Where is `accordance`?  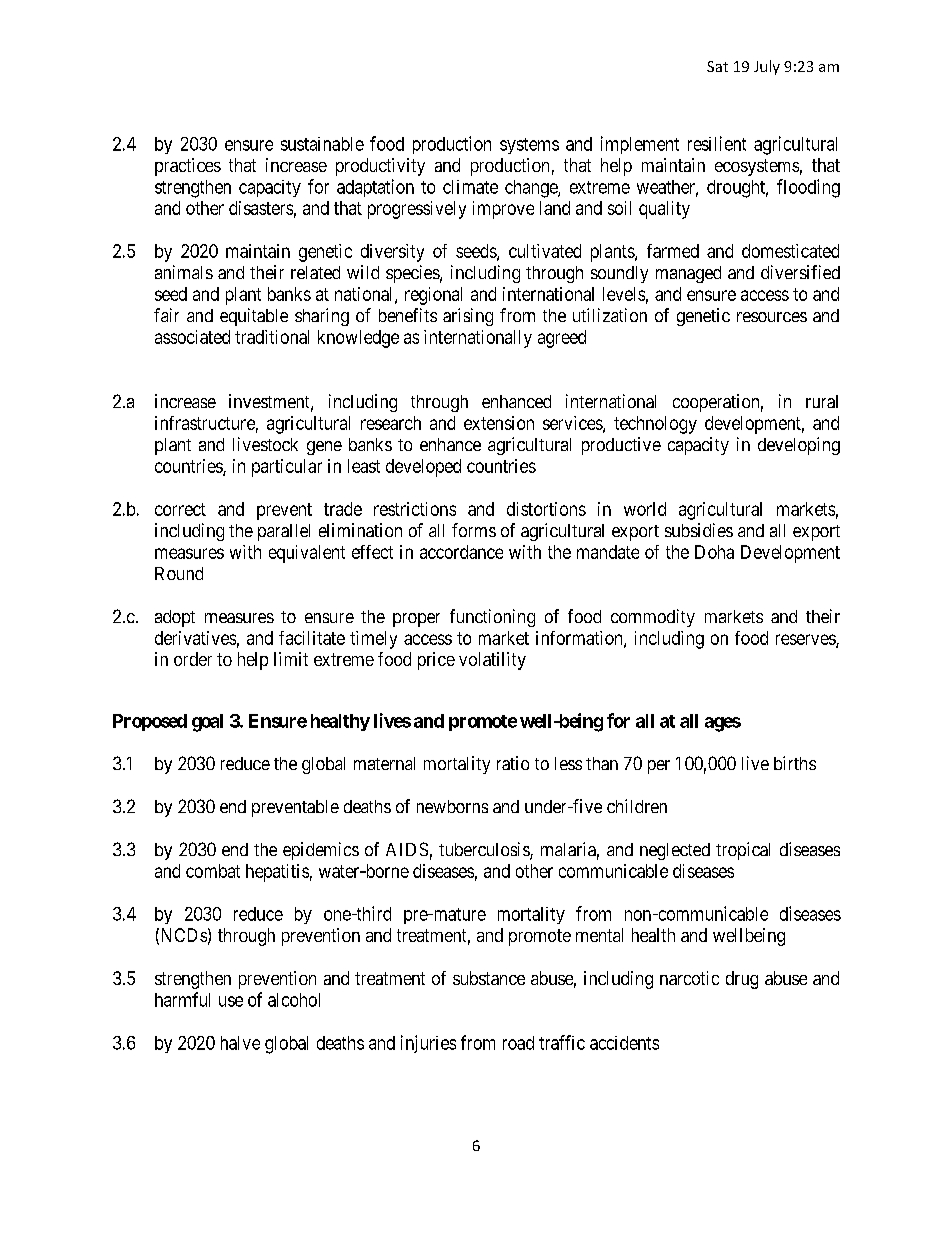 accordance is located at coordinates (461, 552).
